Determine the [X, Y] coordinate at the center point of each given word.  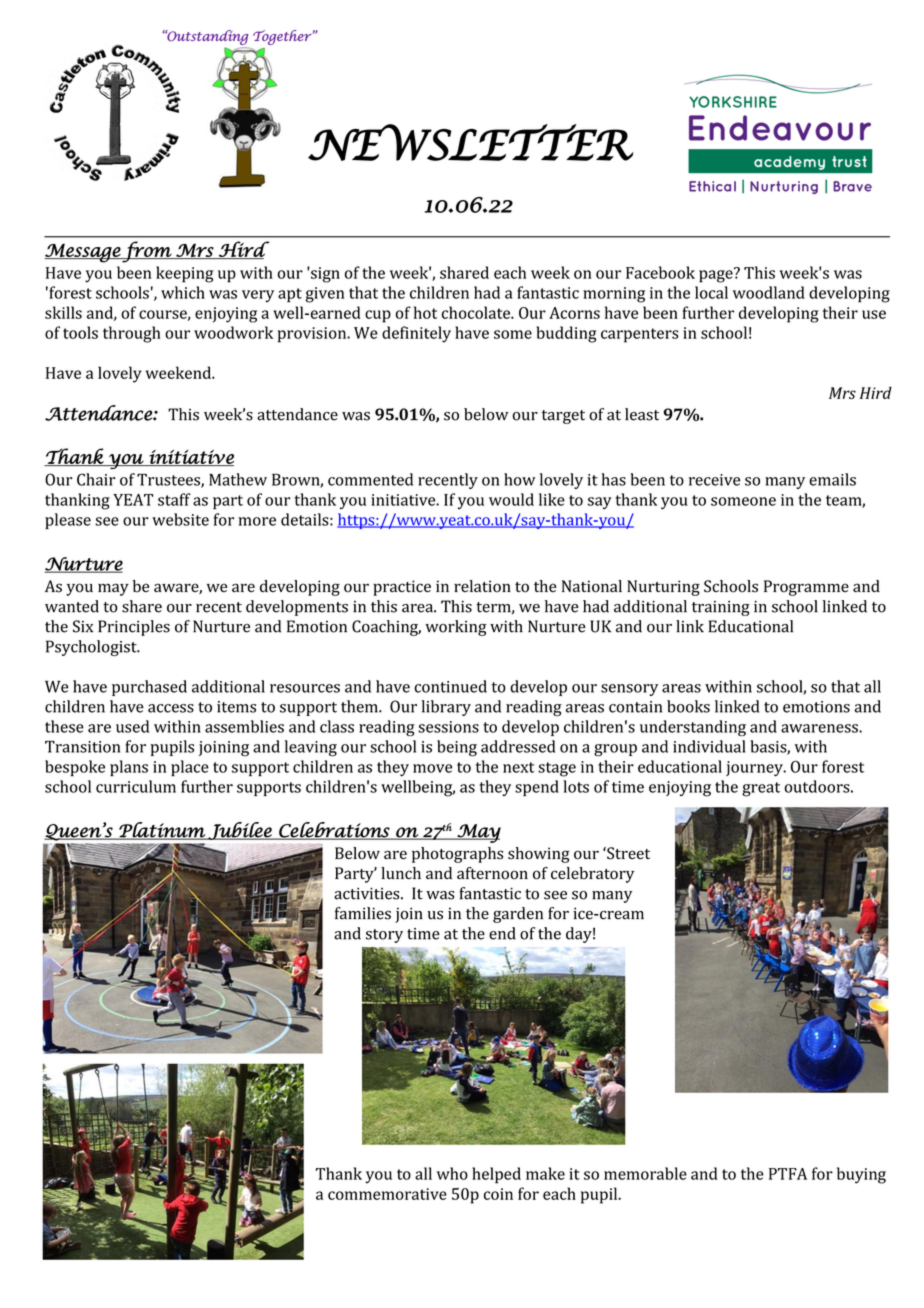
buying [861, 1175]
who [452, 1173]
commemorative [387, 1194]
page [717, 275]
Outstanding [207, 37]
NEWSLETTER [471, 142]
